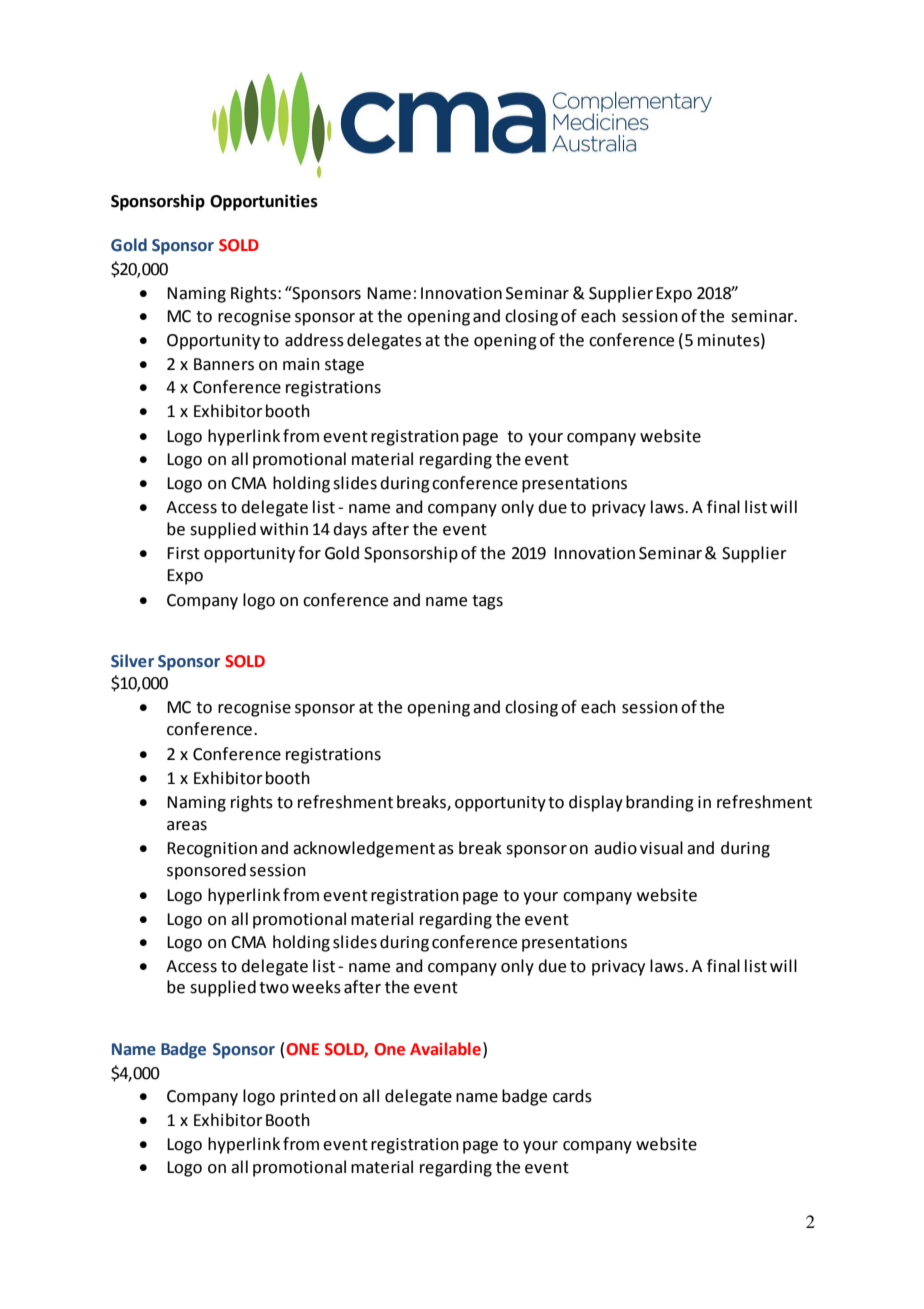 This page has height=1309, width=924. Describe the element at coordinates (344, 366) in the page. I see `stage` at that location.
